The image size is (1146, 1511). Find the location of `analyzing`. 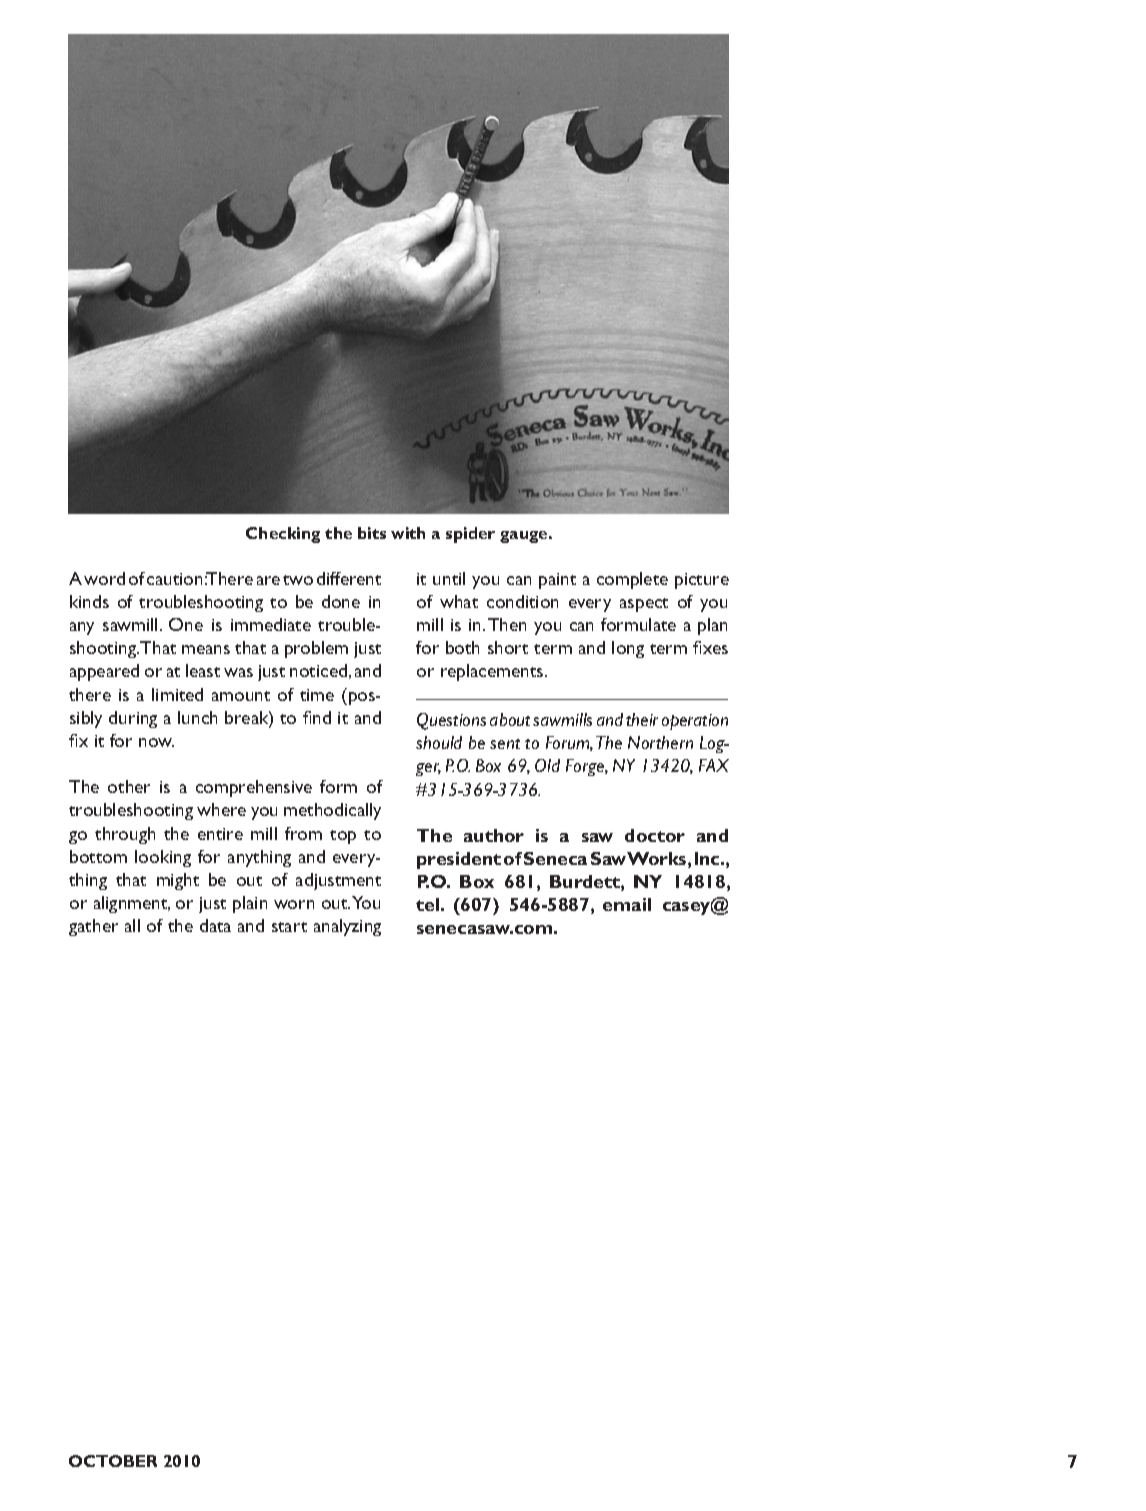

analyzing is located at coordinates (347, 927).
